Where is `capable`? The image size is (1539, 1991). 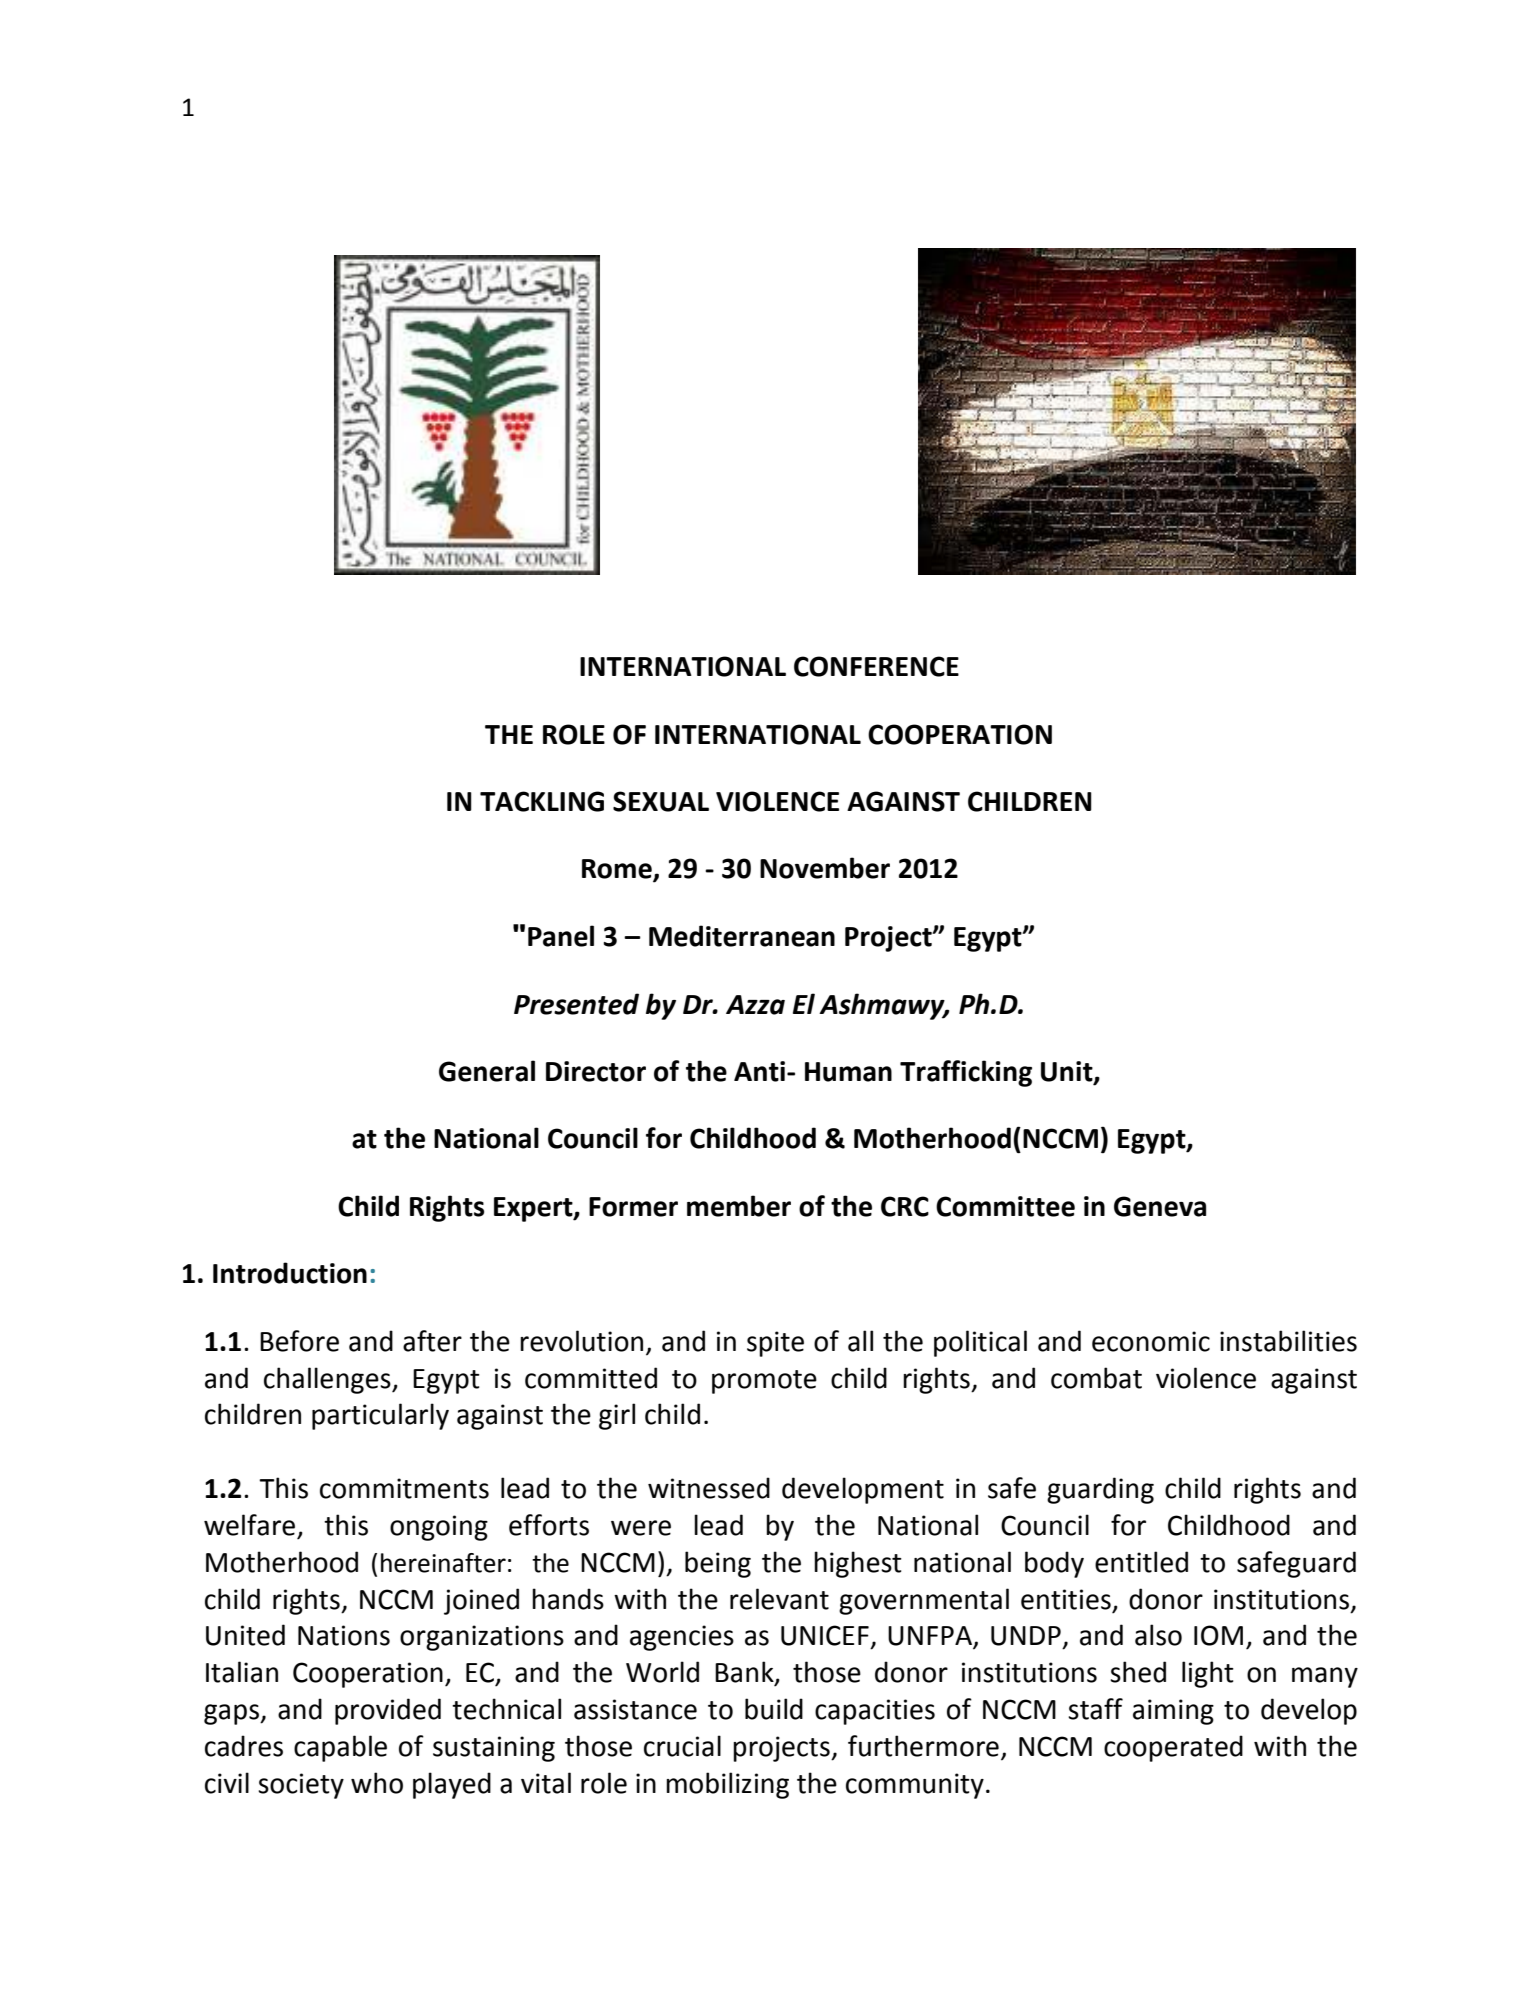 capable is located at coordinates (340, 1748).
